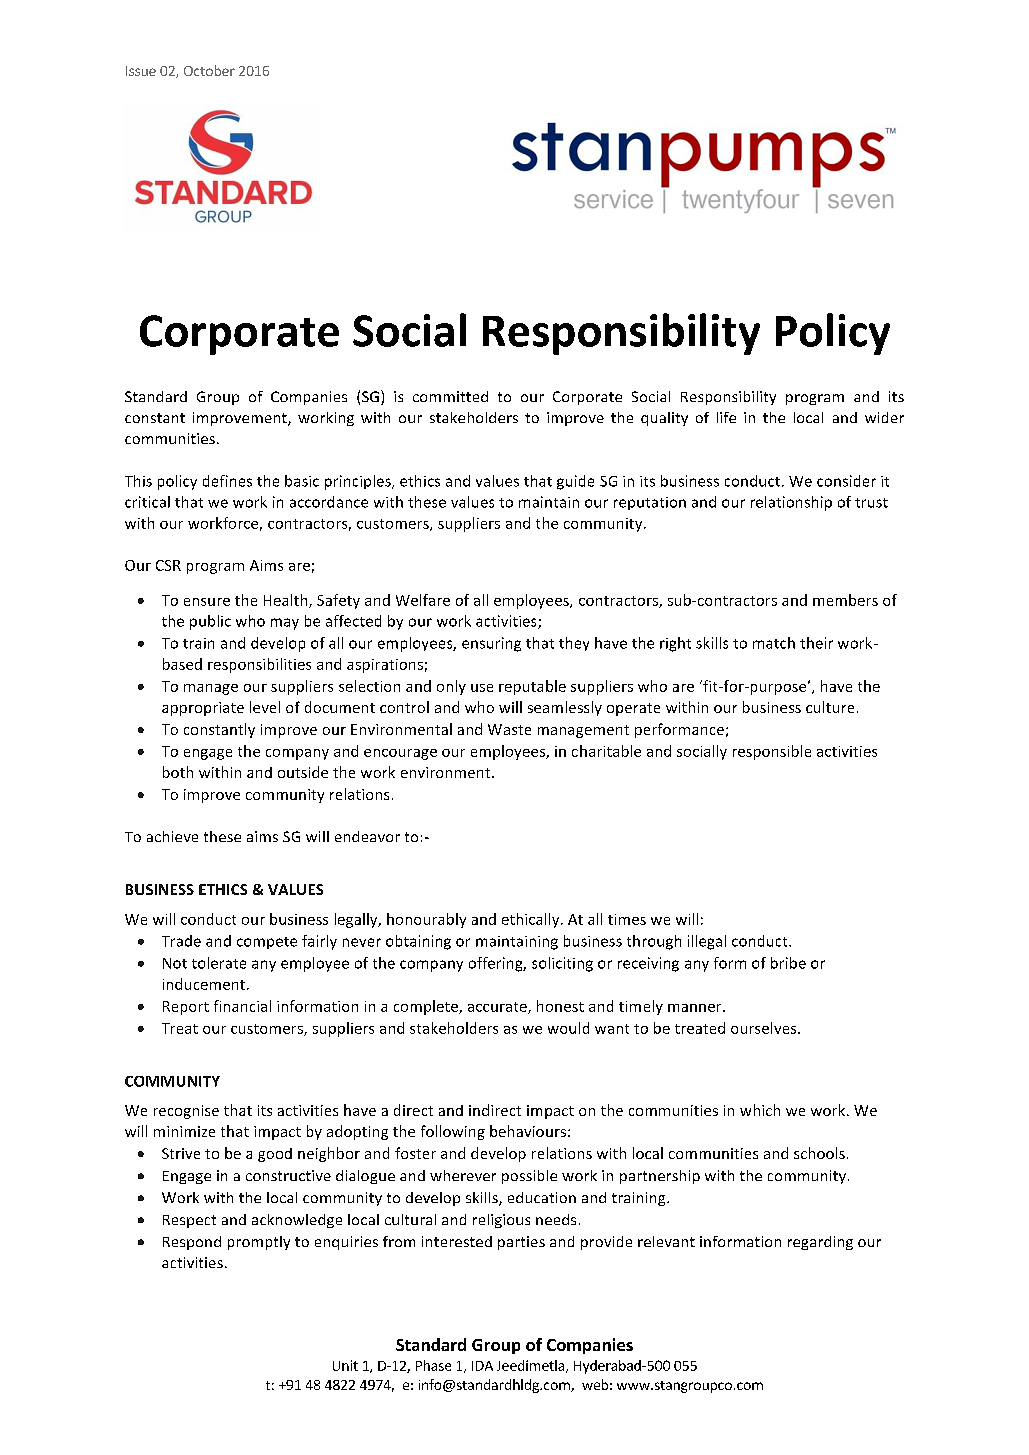  What do you see at coordinates (259, 1243) in the image?
I see `promptly` at bounding box center [259, 1243].
